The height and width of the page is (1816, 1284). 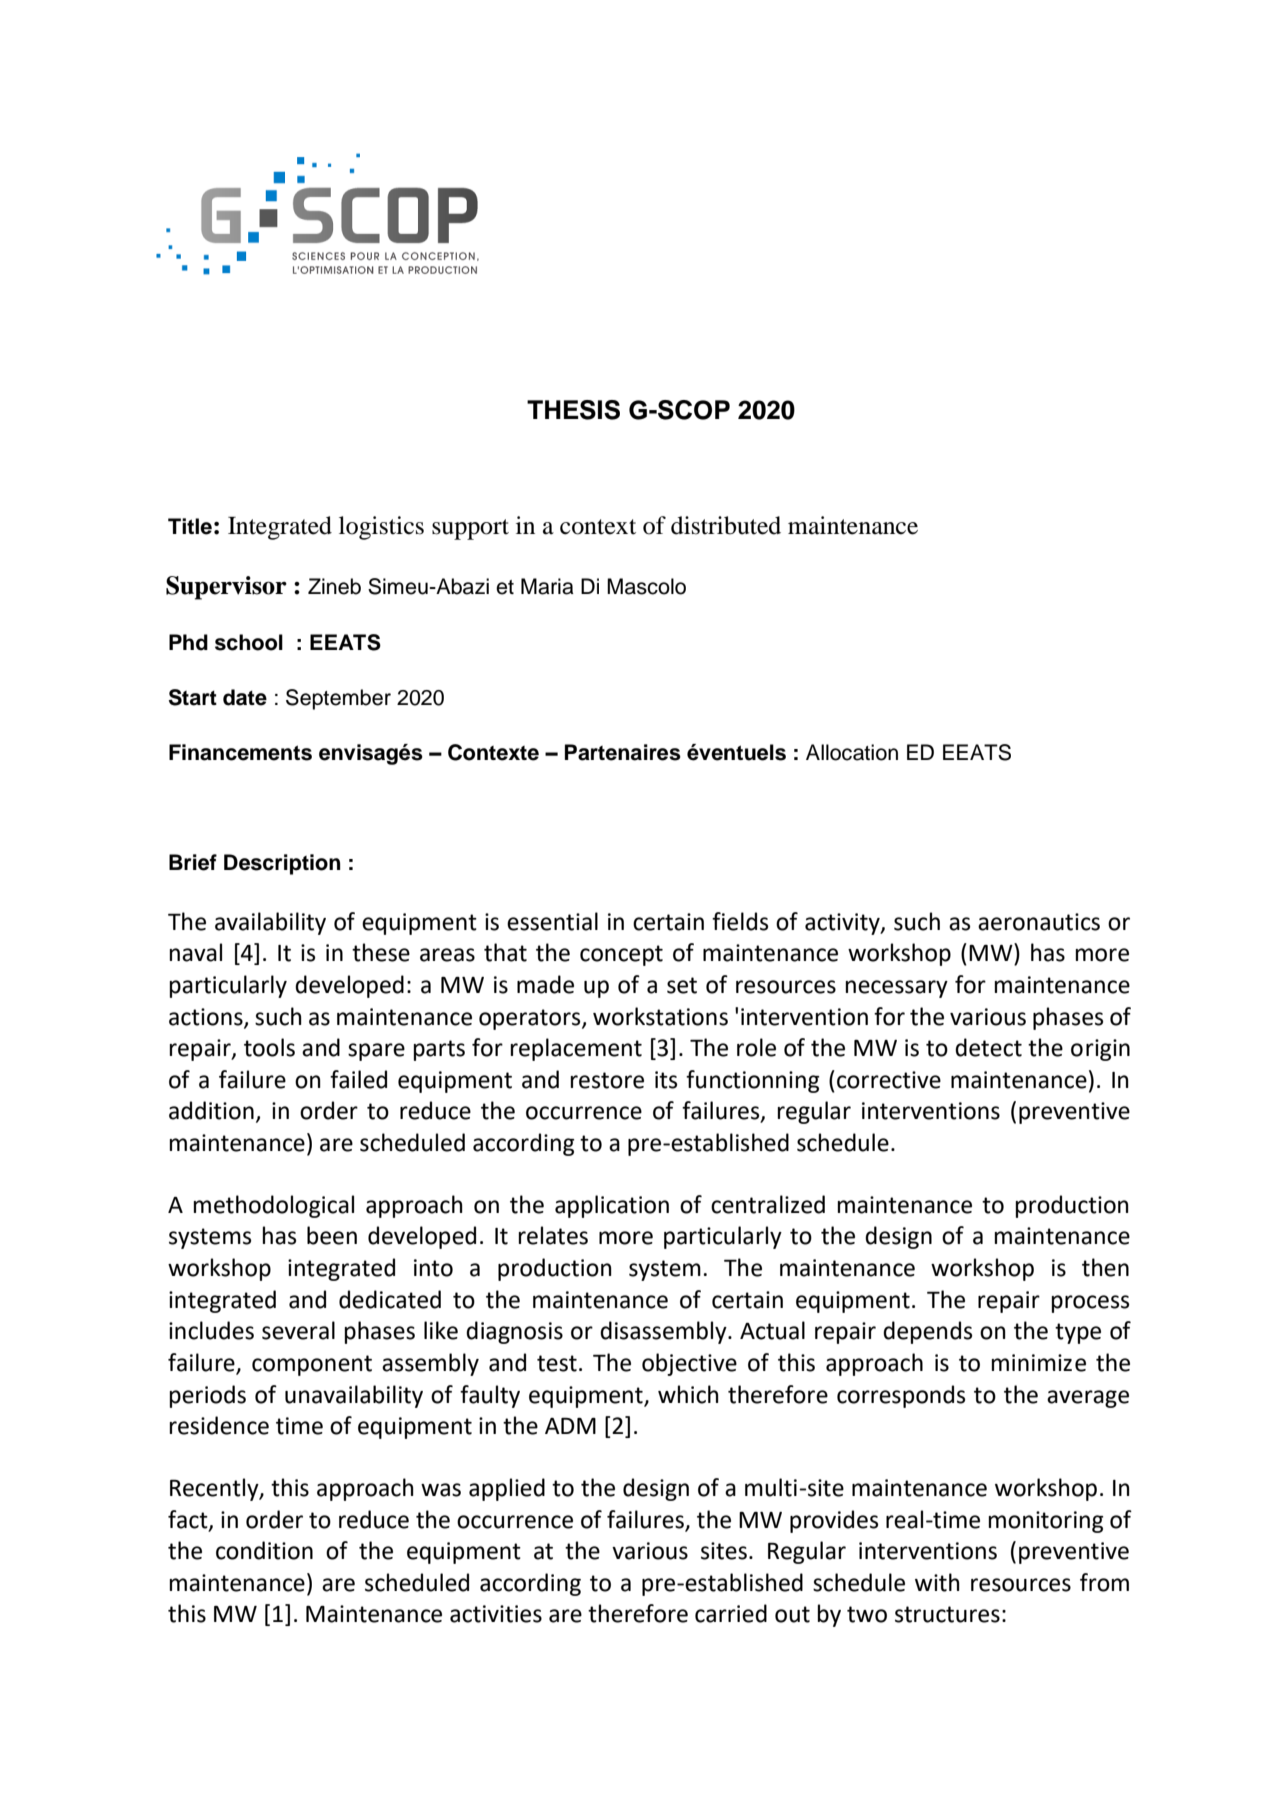 What do you see at coordinates (731, 1613) in the page?
I see `carried` at bounding box center [731, 1613].
